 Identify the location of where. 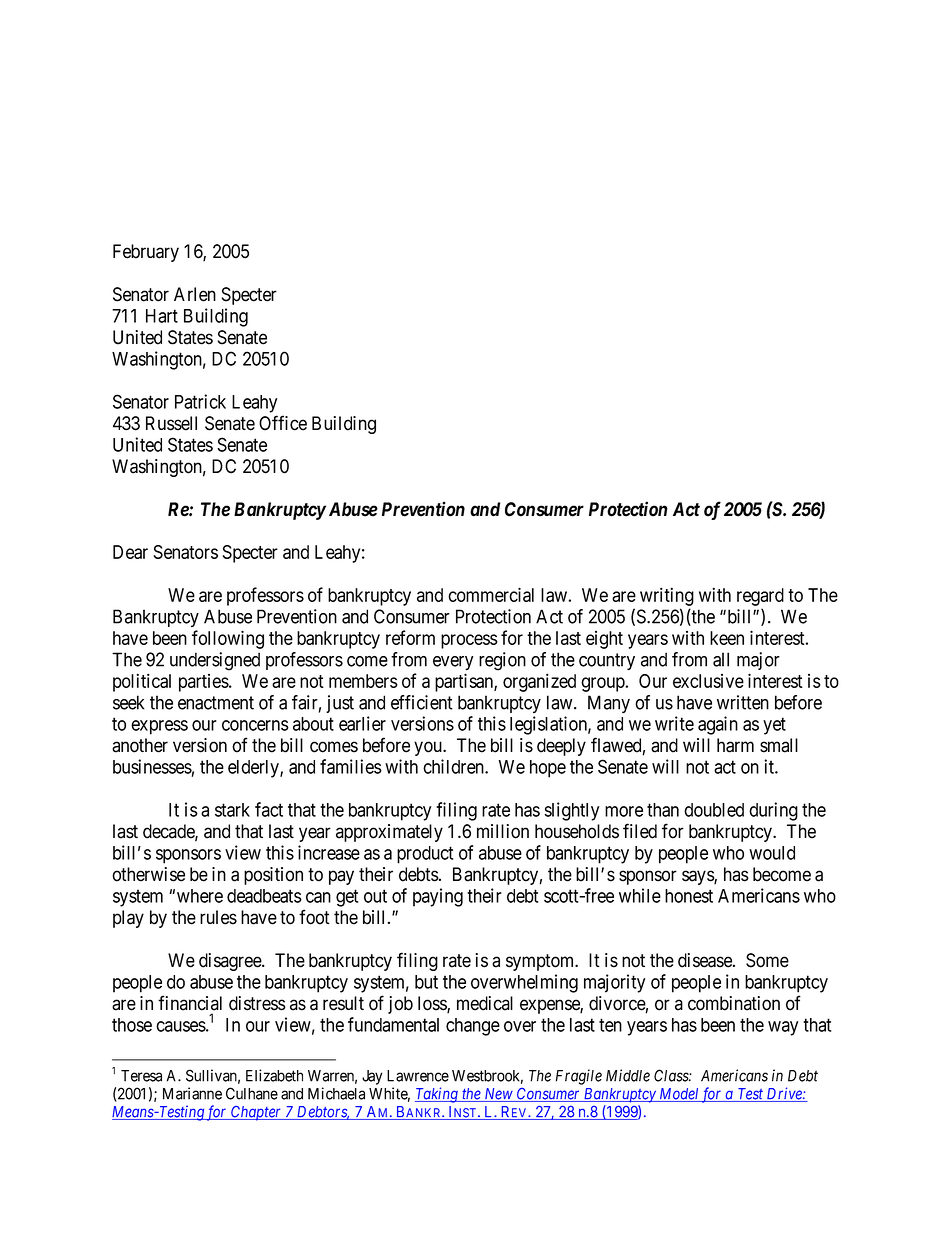
(200, 896).
